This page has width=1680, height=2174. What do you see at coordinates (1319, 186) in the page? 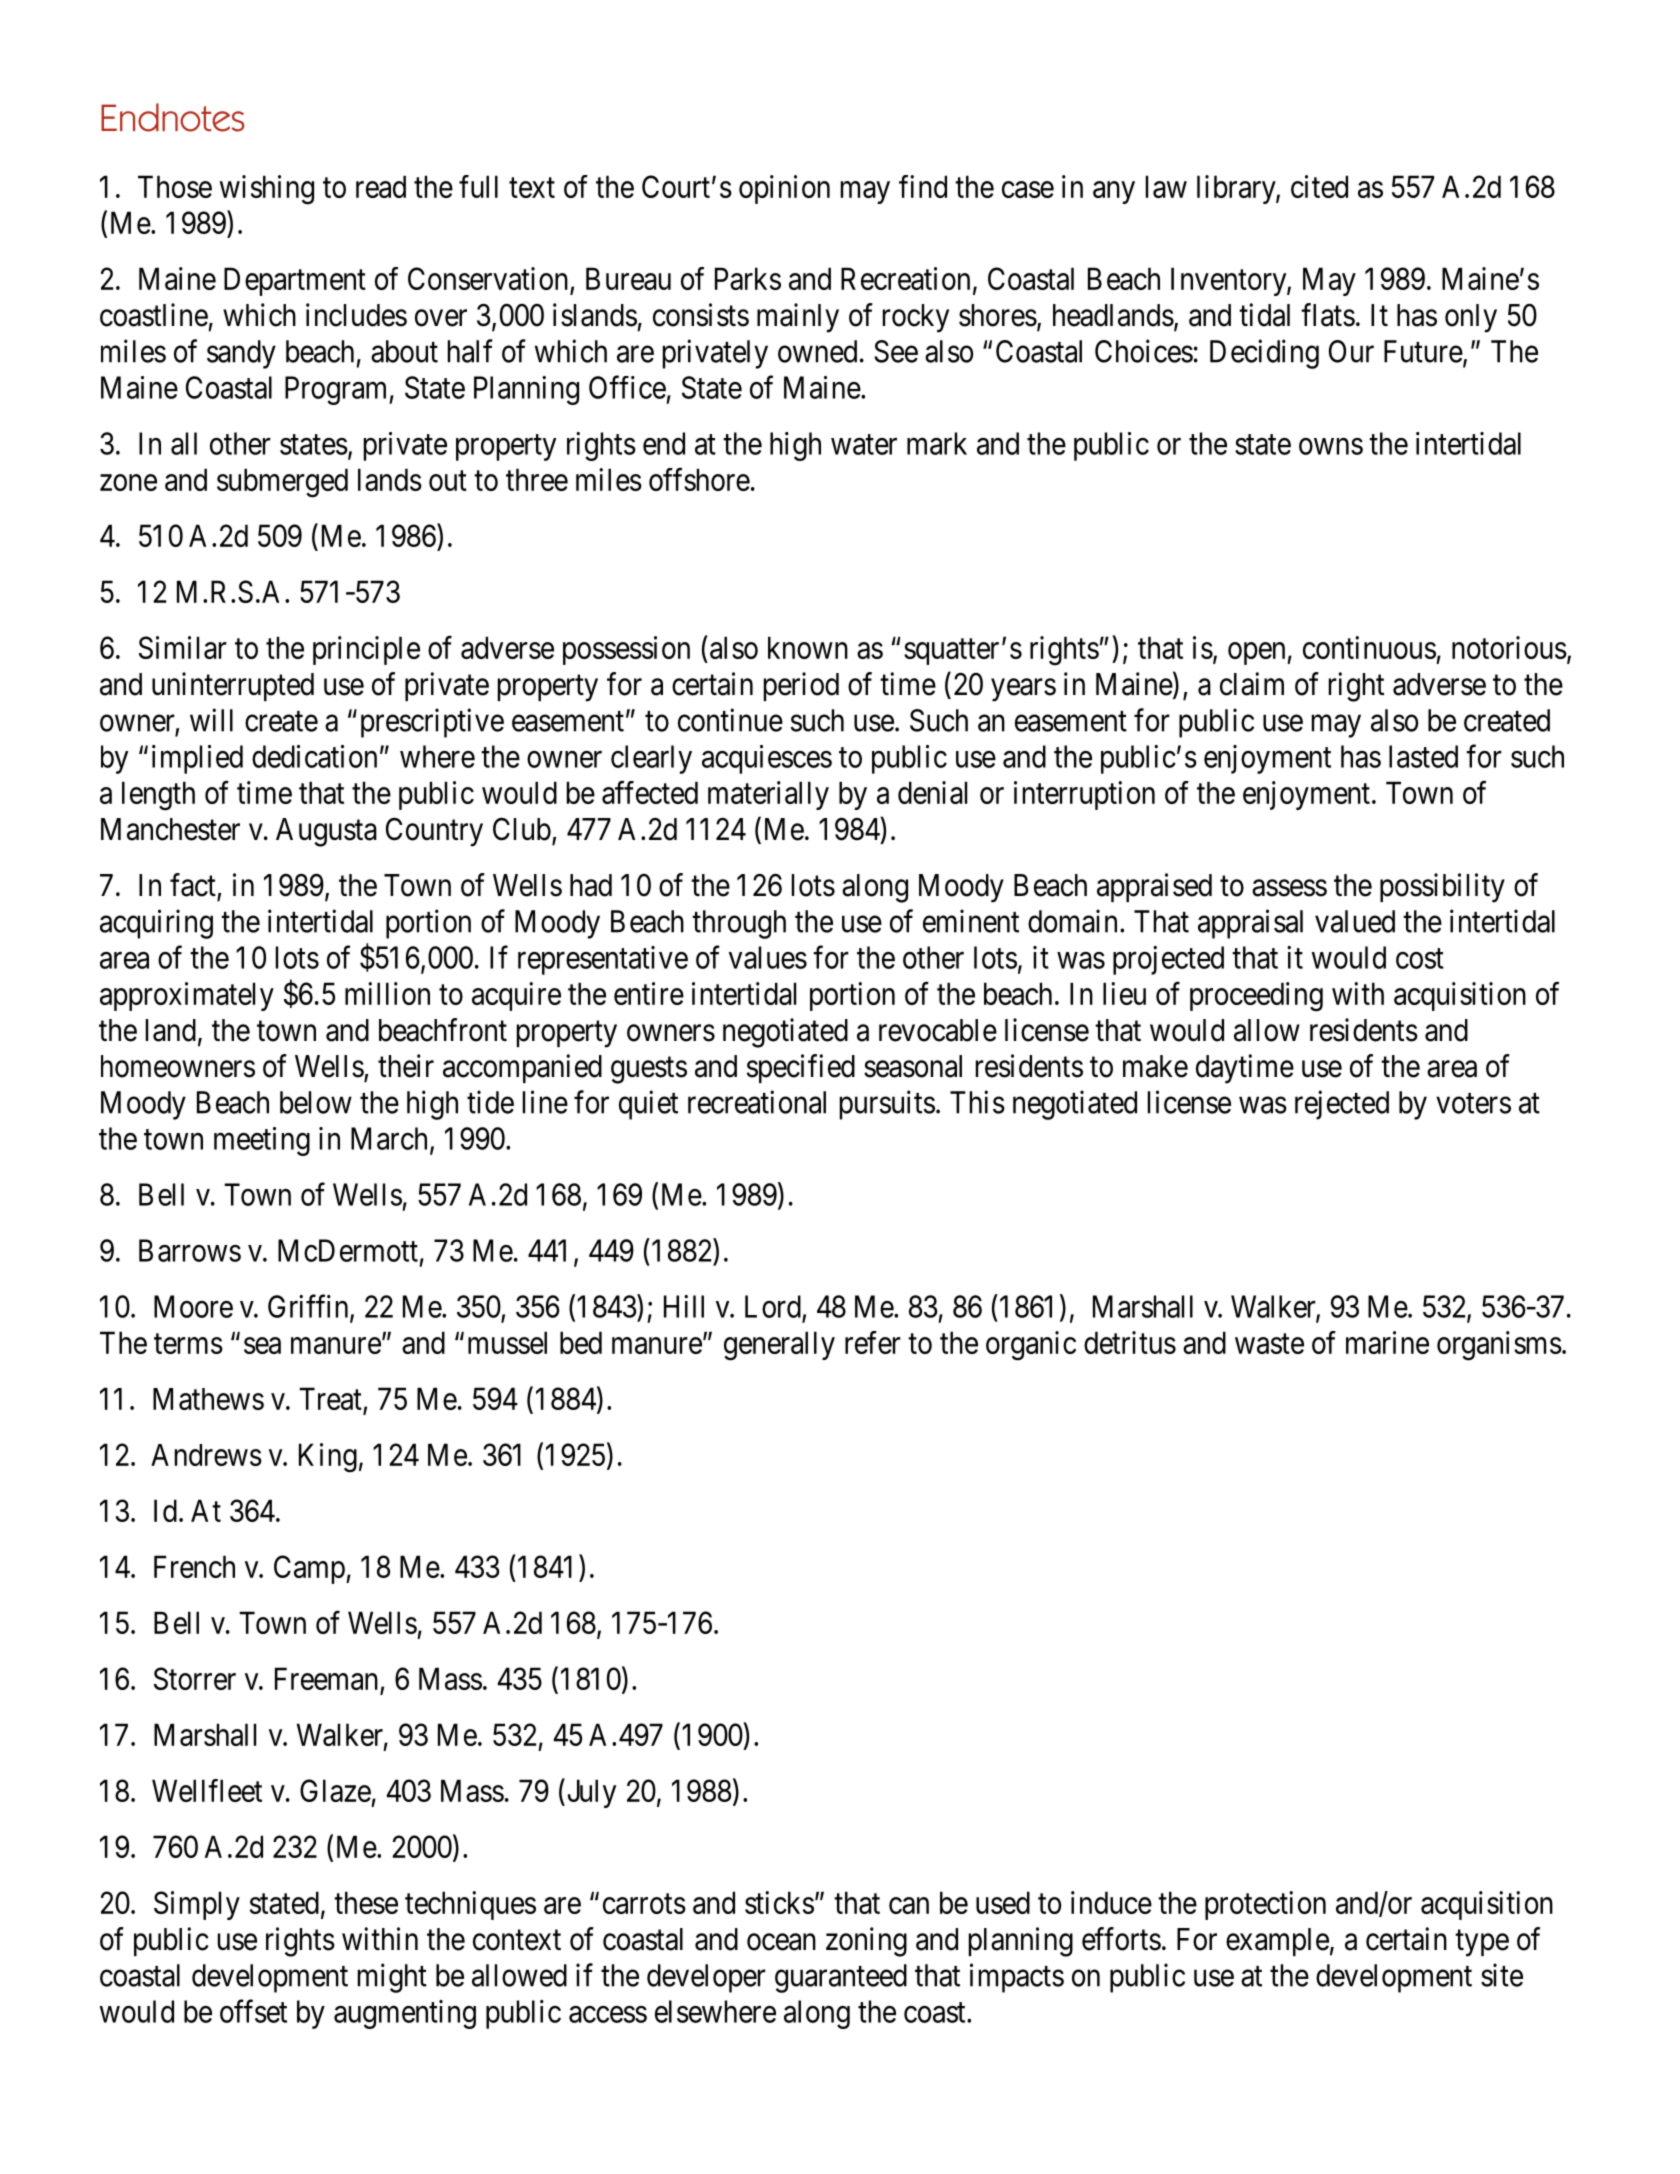
I see `cited` at bounding box center [1319, 186].
